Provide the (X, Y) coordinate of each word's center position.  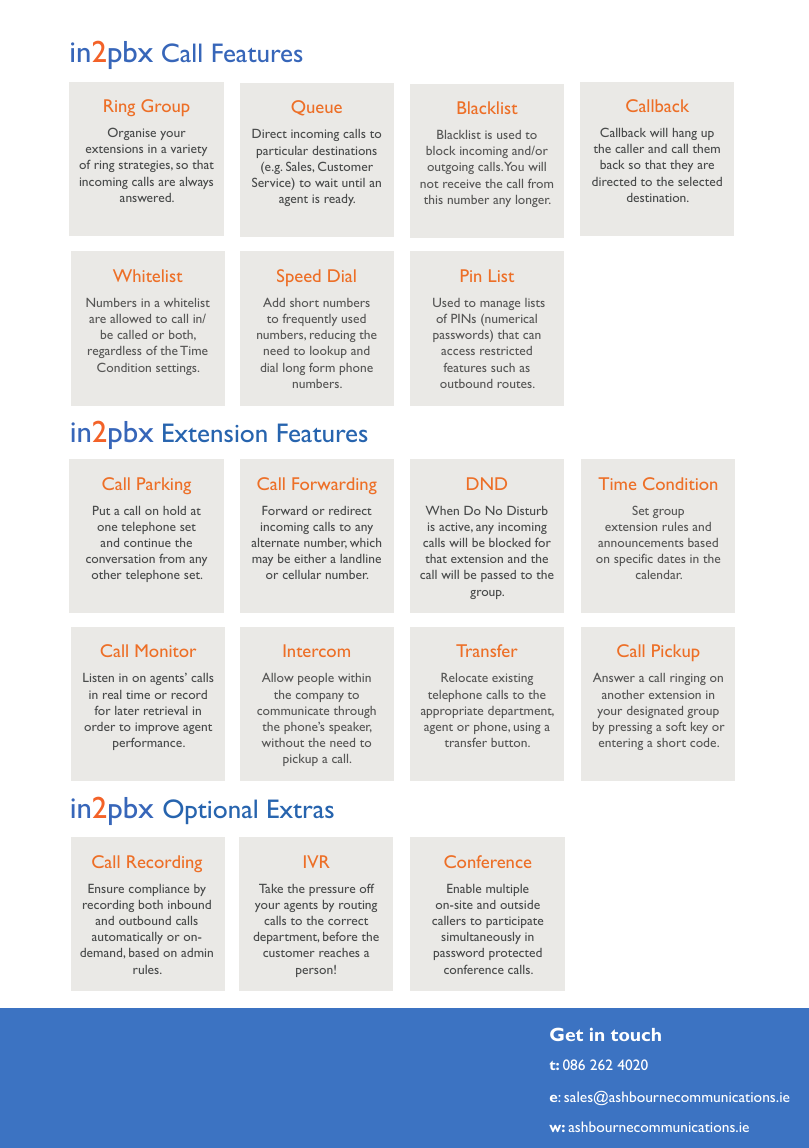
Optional (210, 811)
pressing (630, 728)
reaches (339, 952)
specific (633, 560)
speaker (350, 728)
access (458, 352)
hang (685, 134)
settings (177, 369)
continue (147, 542)
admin (197, 952)
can (532, 336)
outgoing (450, 168)
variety (189, 150)
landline (360, 558)
